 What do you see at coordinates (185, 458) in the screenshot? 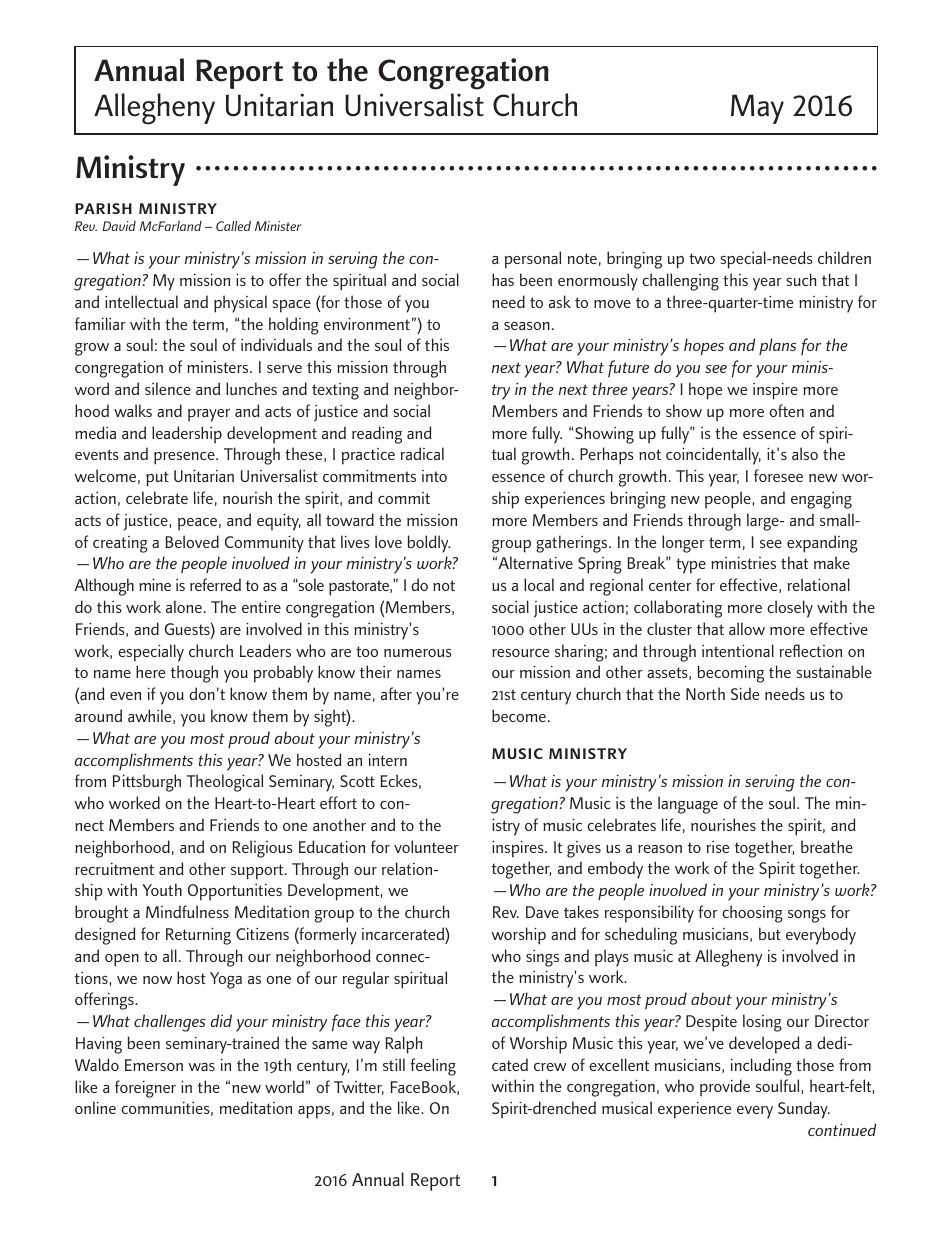
I see `presence` at bounding box center [185, 458].
